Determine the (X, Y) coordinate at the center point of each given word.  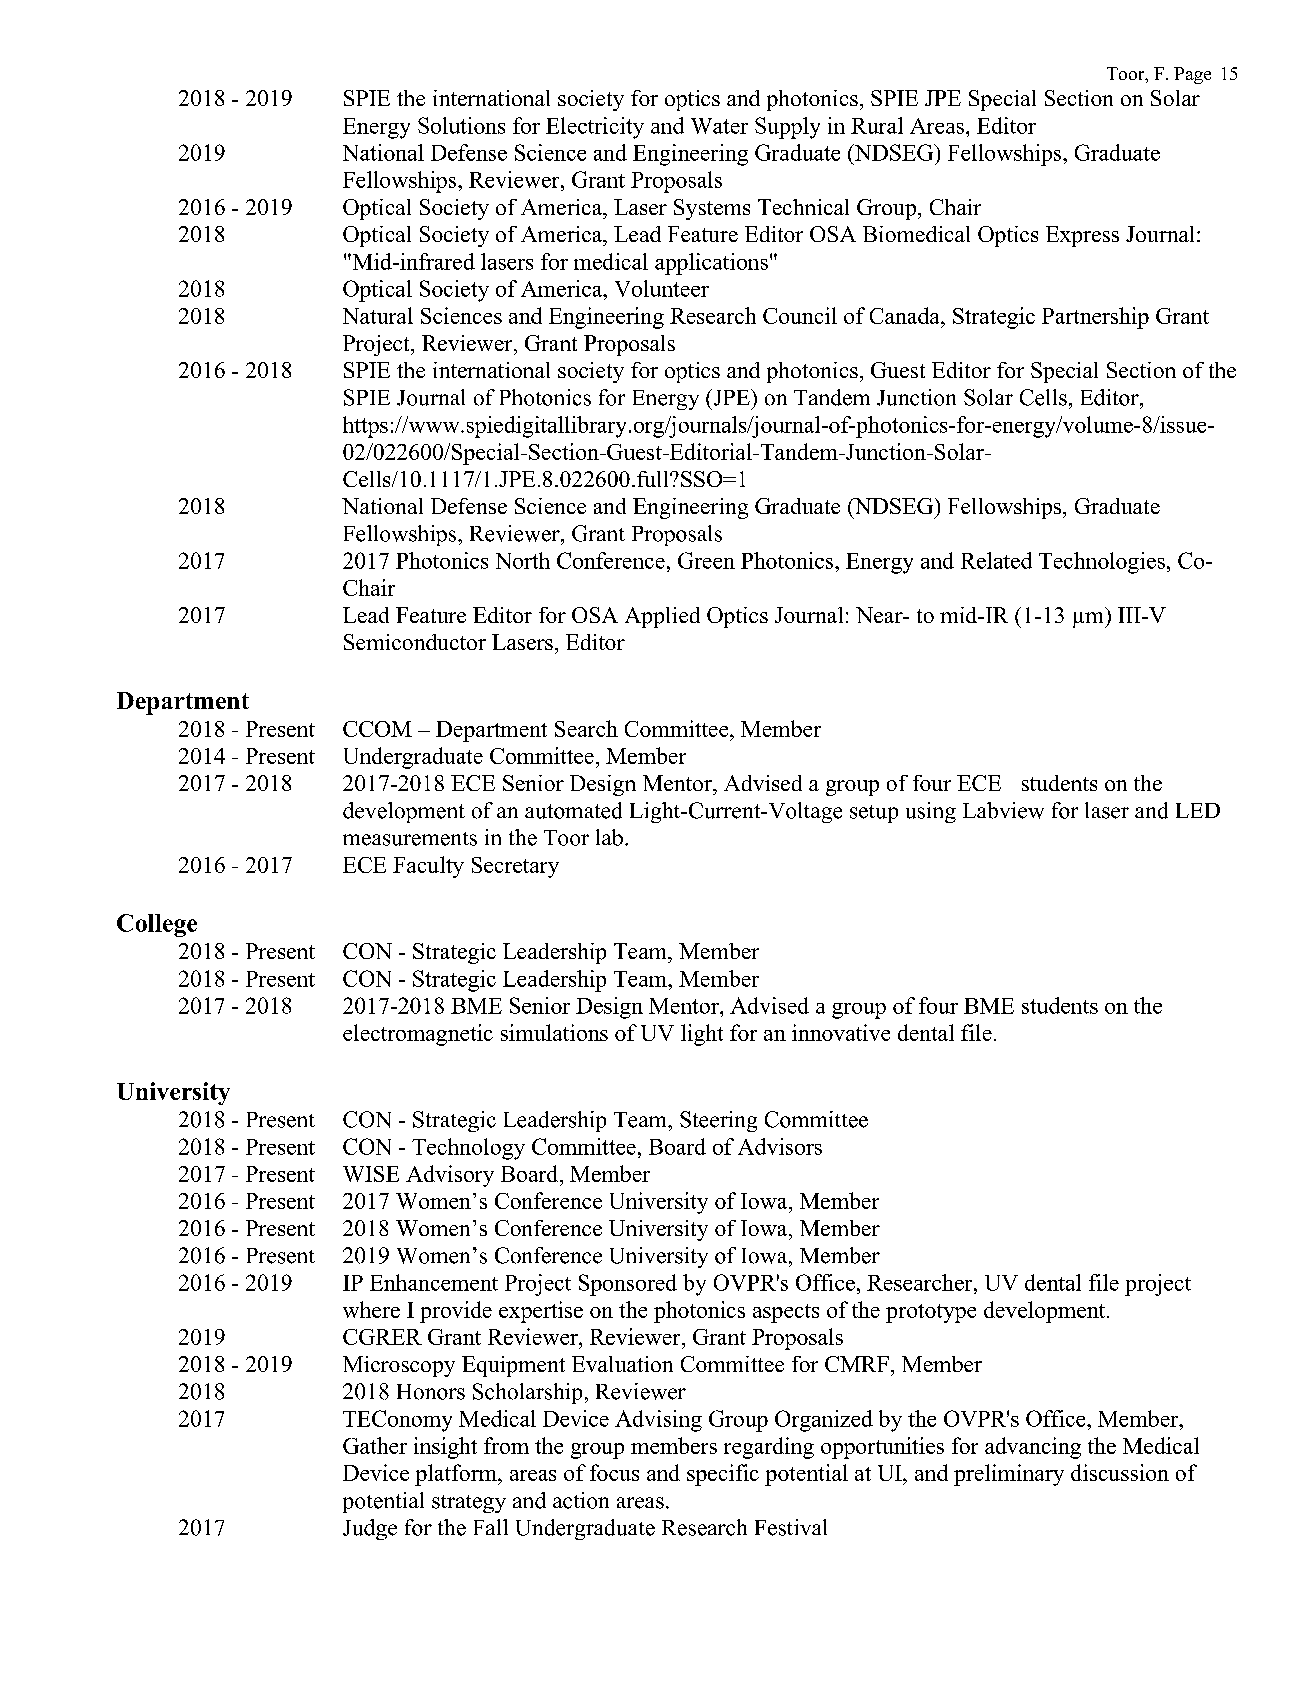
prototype (931, 1313)
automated (573, 810)
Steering (718, 1121)
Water (719, 126)
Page (1192, 75)
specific (723, 1475)
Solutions (461, 125)
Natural (378, 315)
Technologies (1102, 563)
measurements (410, 839)
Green (706, 560)
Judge (370, 1529)
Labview (1003, 810)
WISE (371, 1174)
